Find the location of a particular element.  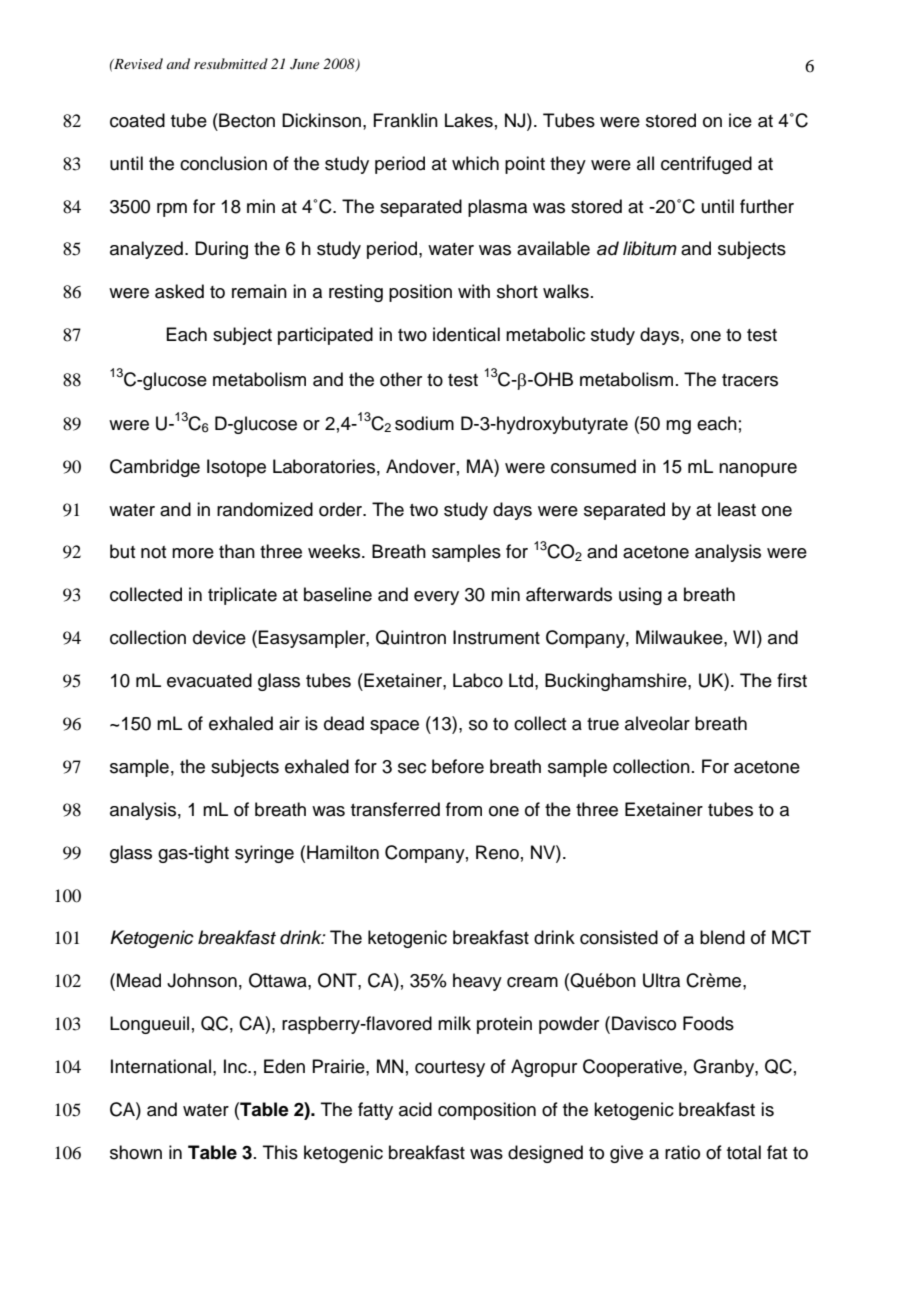

every is located at coordinates (436, 598).
